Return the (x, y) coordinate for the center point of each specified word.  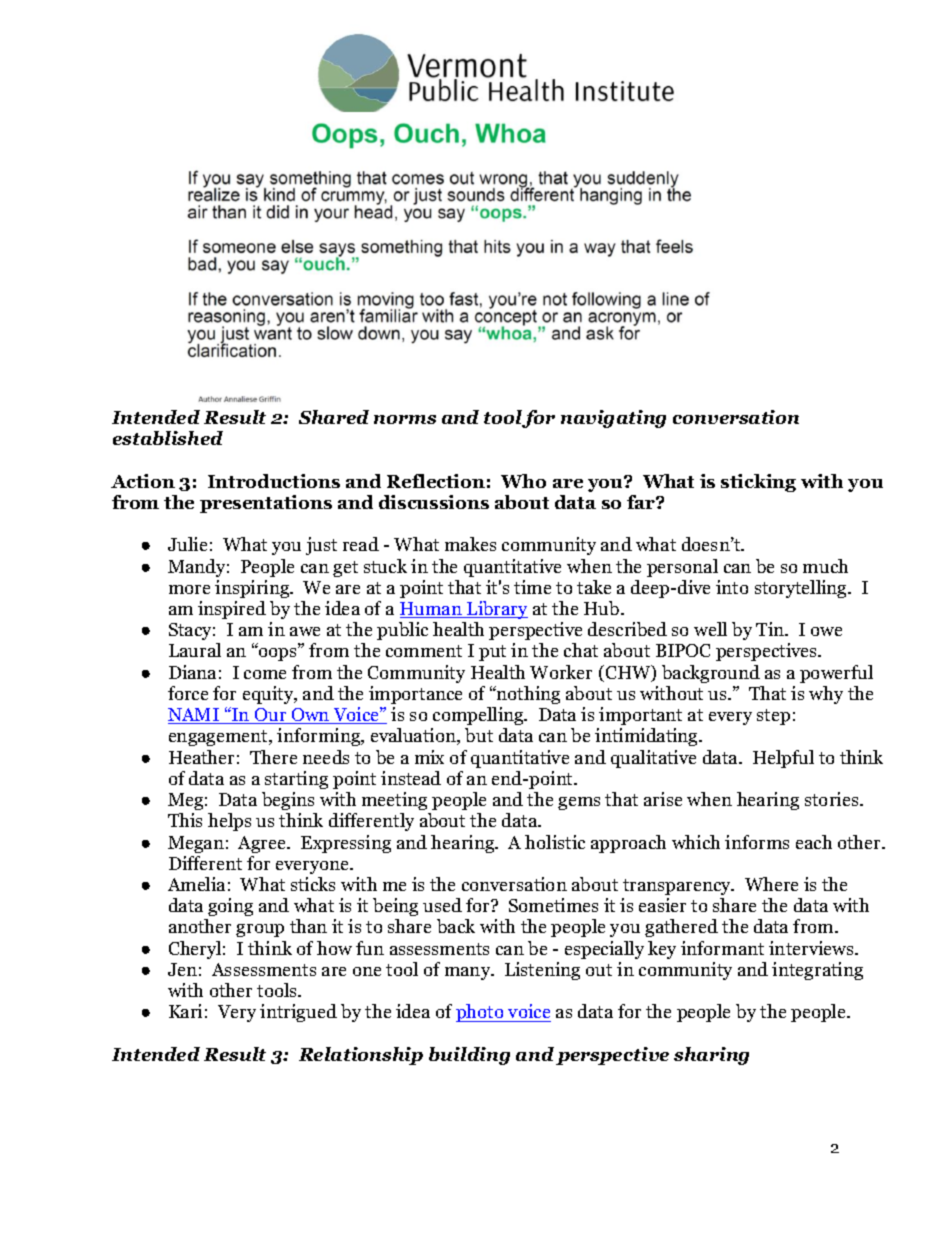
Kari (185, 1011)
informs (757, 842)
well (710, 629)
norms (405, 419)
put (492, 653)
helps (229, 822)
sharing (711, 1056)
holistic (555, 842)
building (469, 1056)
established (168, 438)
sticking (758, 483)
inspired (232, 610)
